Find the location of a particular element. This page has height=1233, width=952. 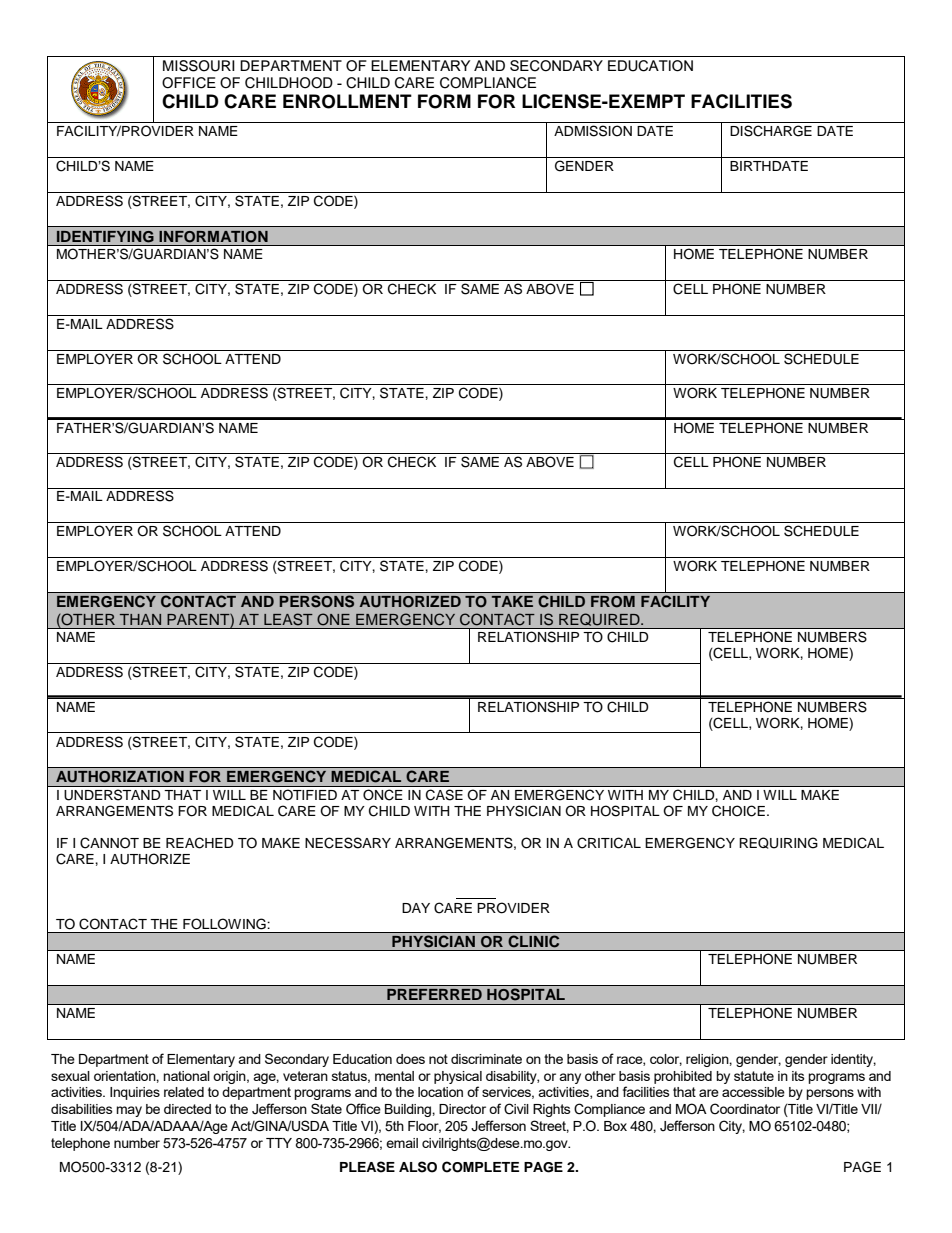

ENROLLMENT is located at coordinates (347, 101).
